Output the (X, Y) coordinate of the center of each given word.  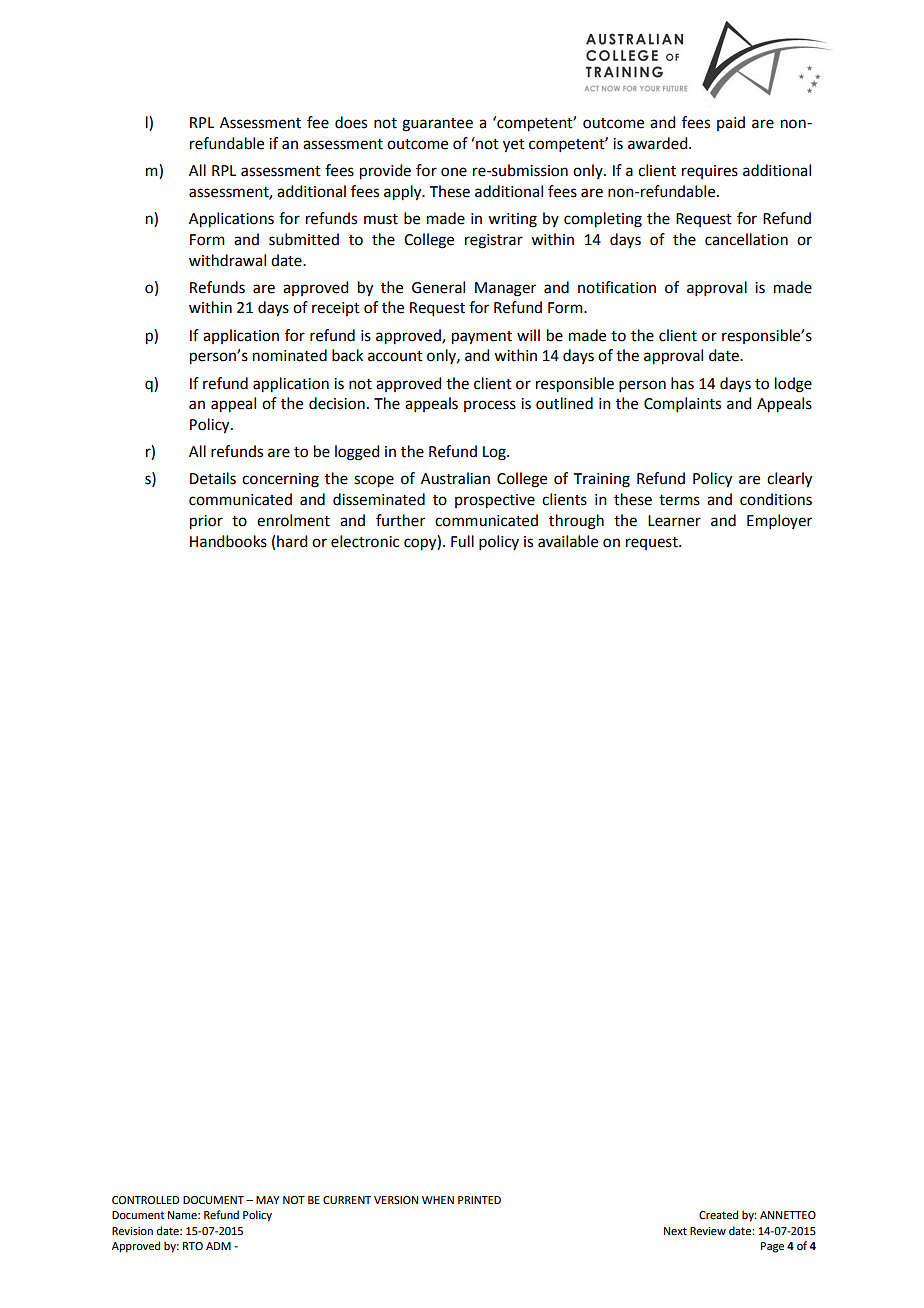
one (454, 172)
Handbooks (228, 541)
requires (710, 172)
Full (462, 541)
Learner (674, 521)
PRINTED (479, 1200)
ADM (218, 1246)
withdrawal (227, 260)
